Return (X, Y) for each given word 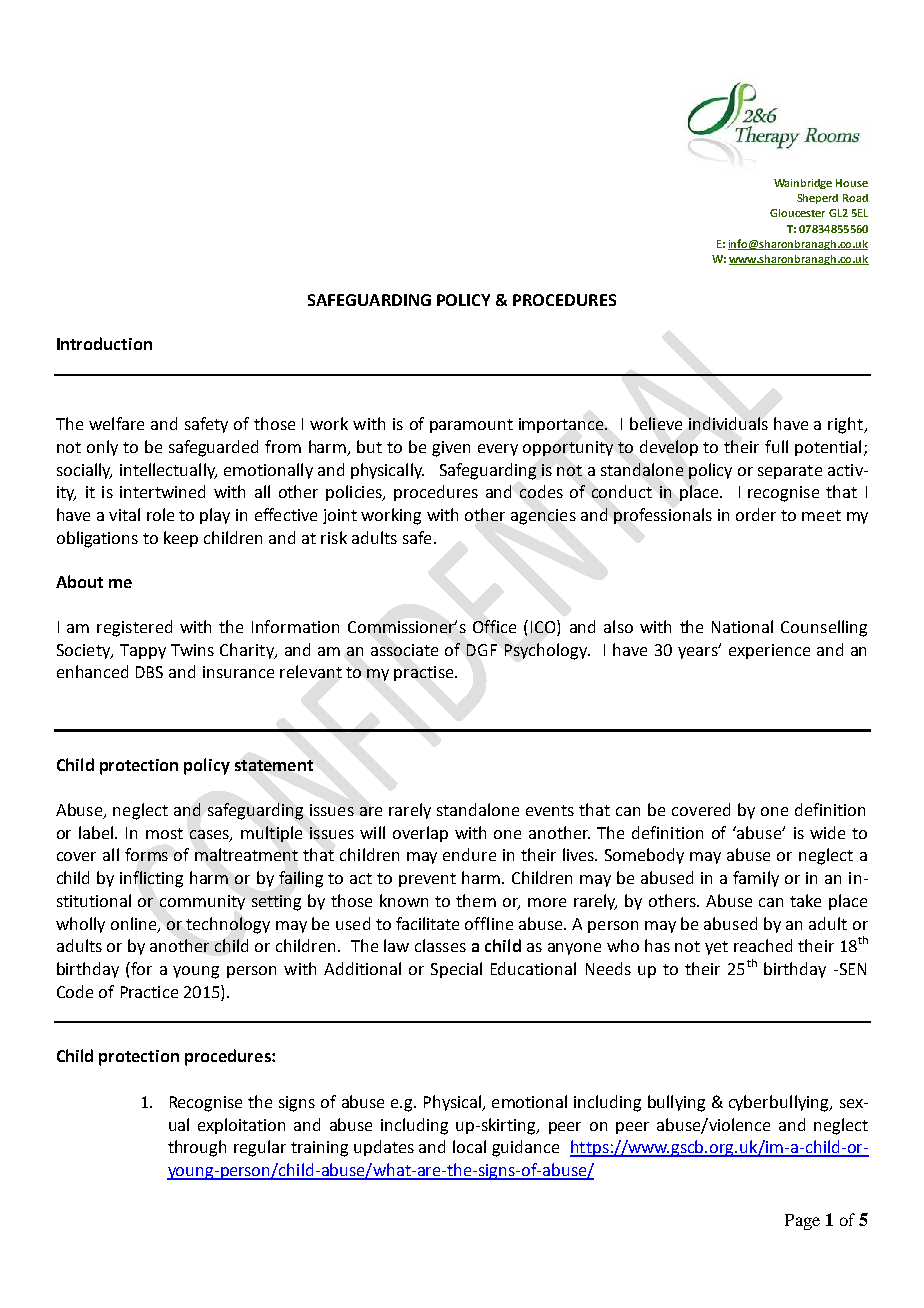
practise (425, 673)
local (469, 1146)
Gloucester (797, 213)
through (197, 1148)
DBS (149, 672)
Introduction (104, 343)
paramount (471, 426)
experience (769, 651)
